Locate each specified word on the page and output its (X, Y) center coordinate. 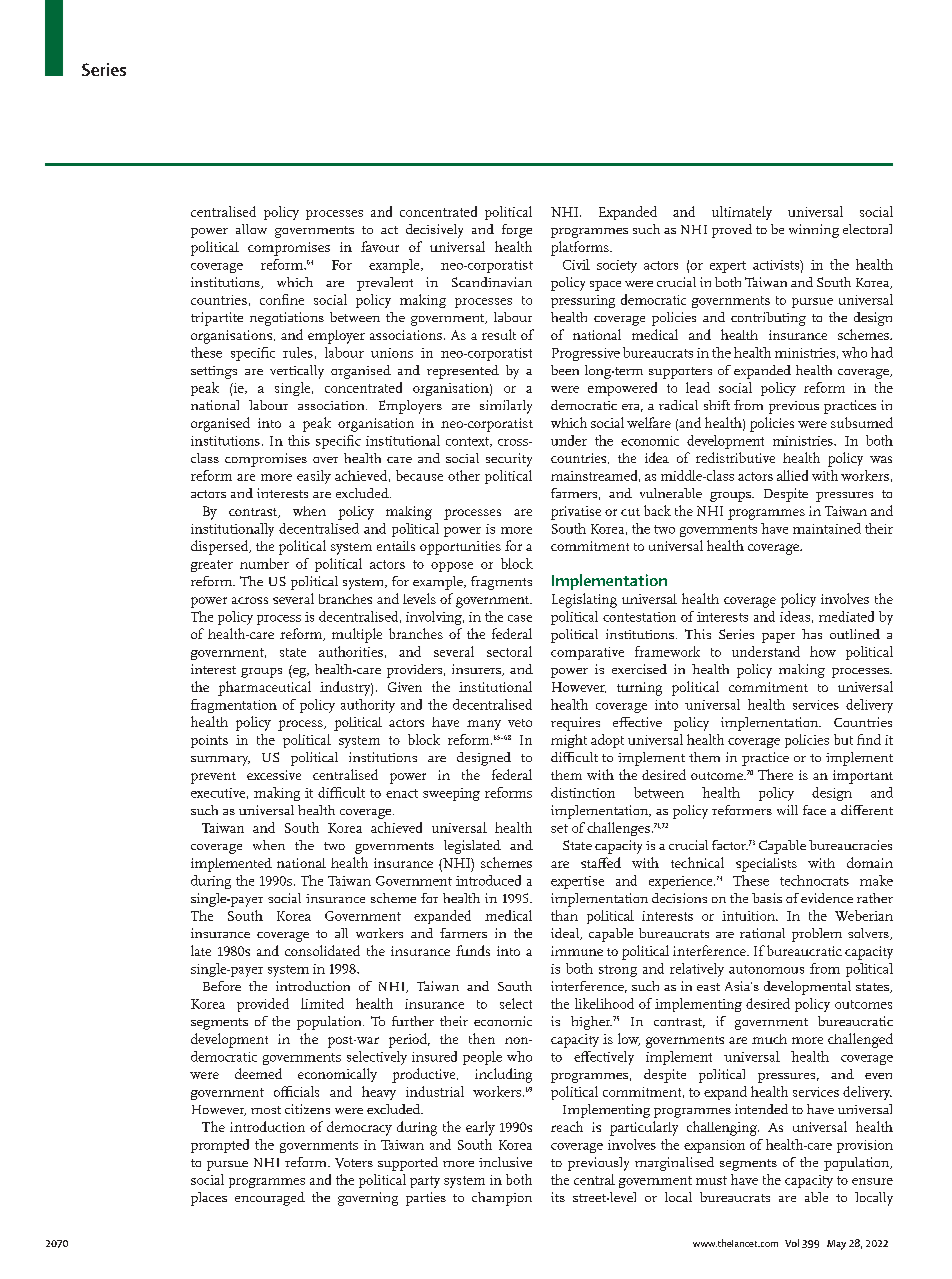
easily (314, 477)
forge (517, 231)
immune (577, 951)
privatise (576, 513)
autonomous (766, 969)
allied (792, 475)
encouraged (270, 1199)
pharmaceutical (264, 688)
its (558, 1197)
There (775, 774)
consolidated (322, 950)
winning (814, 231)
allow (251, 229)
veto (520, 723)
